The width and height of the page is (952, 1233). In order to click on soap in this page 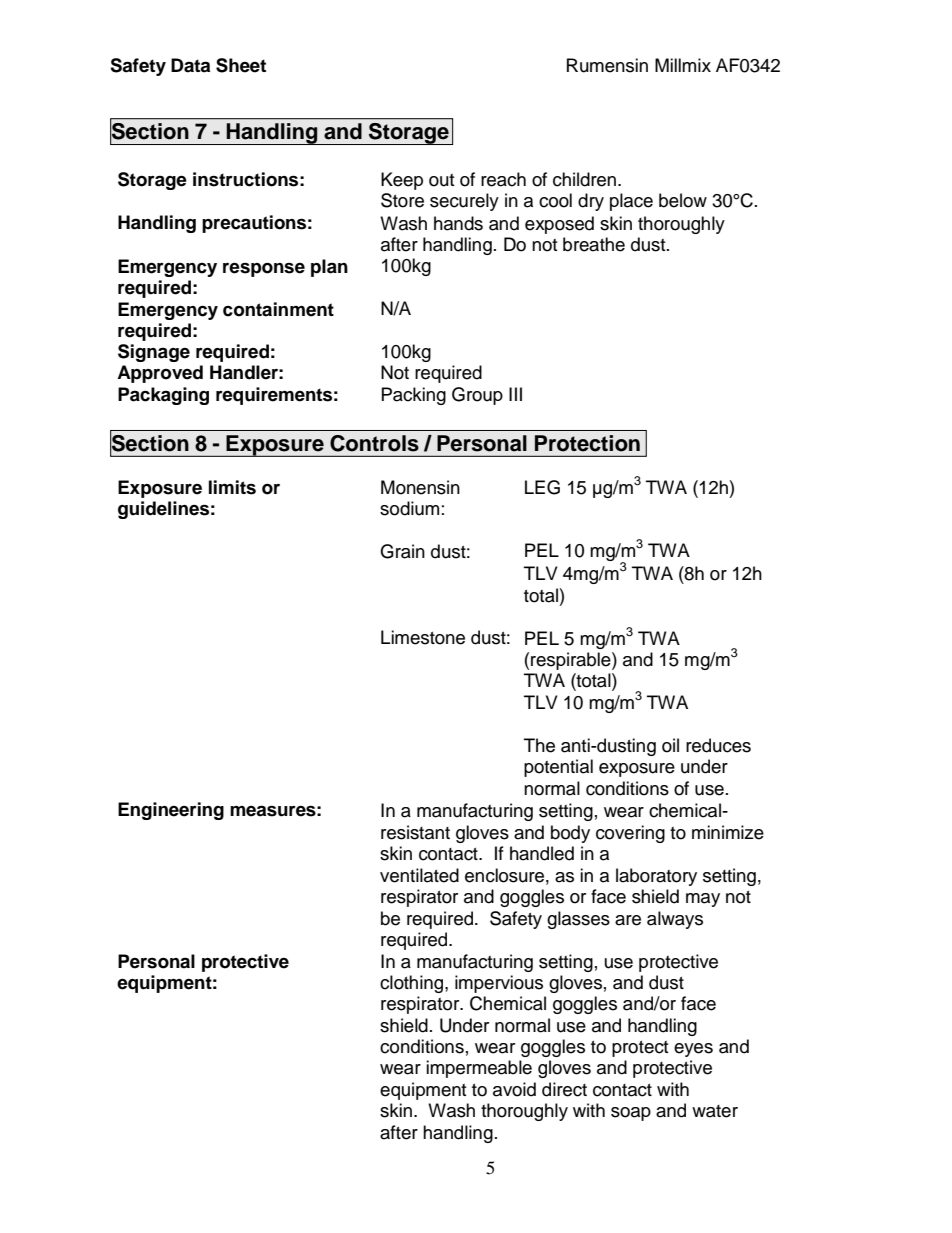, I will do `click(631, 1114)`.
